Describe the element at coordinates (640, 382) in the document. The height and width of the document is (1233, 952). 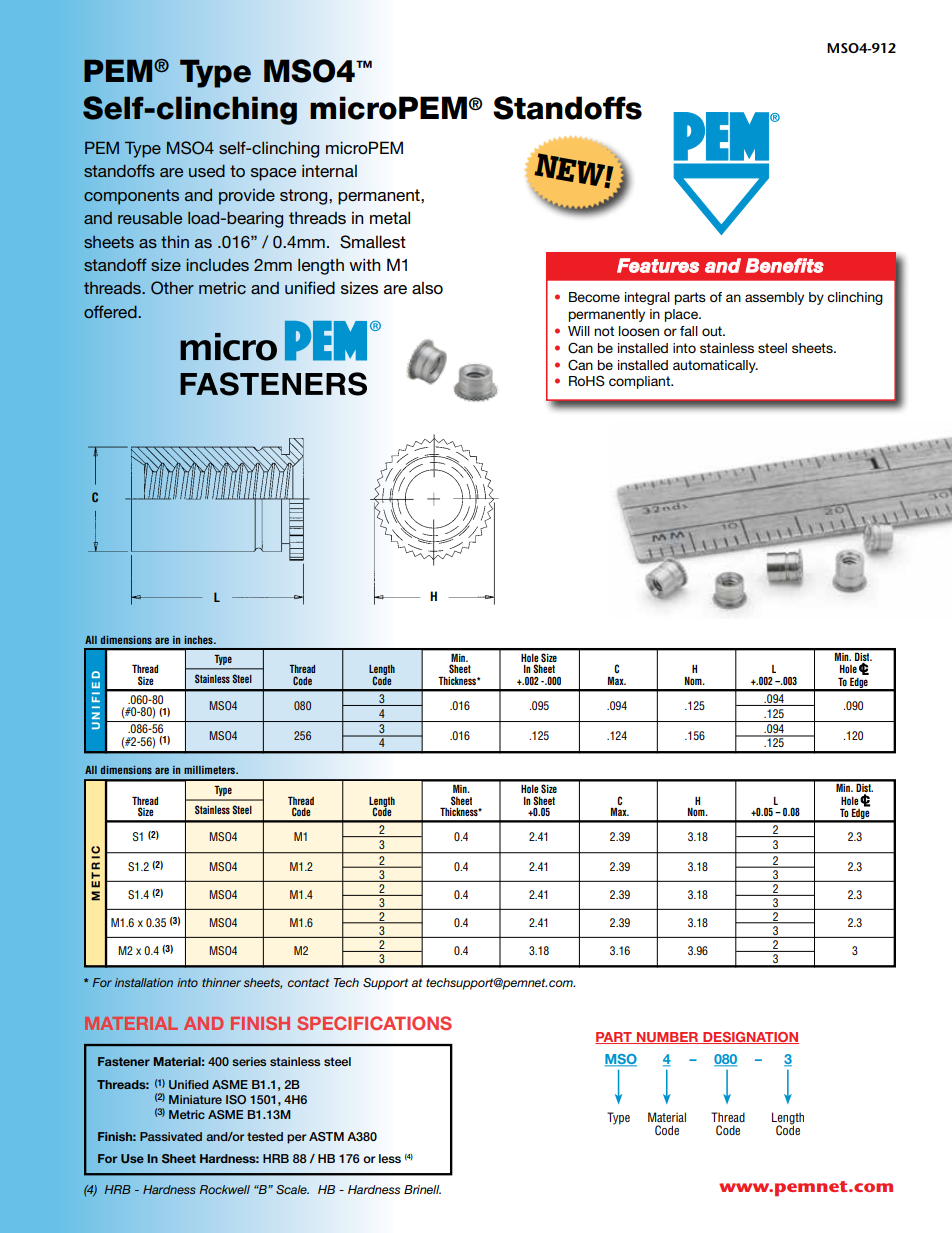
I see `compliant` at that location.
